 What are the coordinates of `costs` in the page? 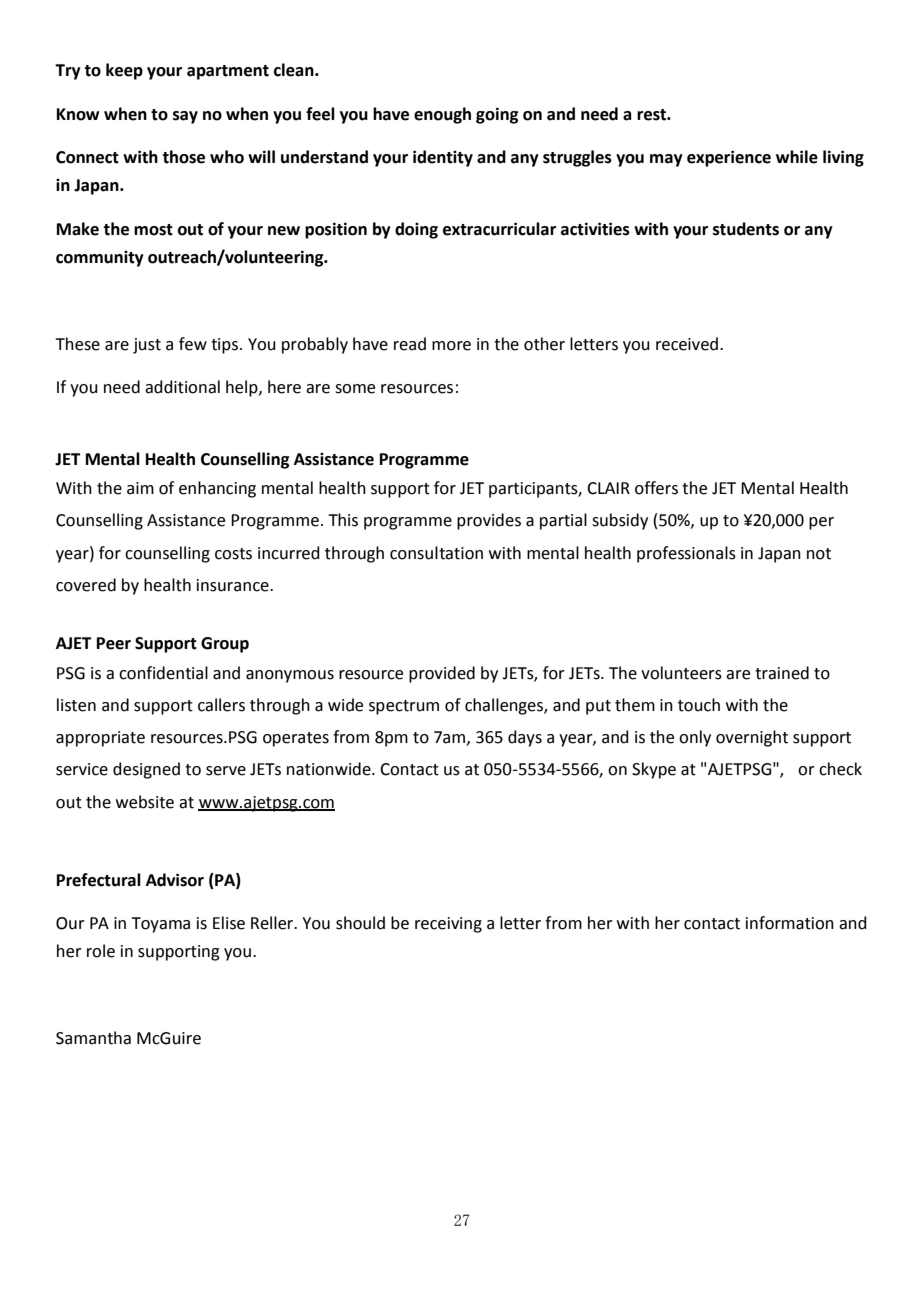 It's located at (233, 554).
